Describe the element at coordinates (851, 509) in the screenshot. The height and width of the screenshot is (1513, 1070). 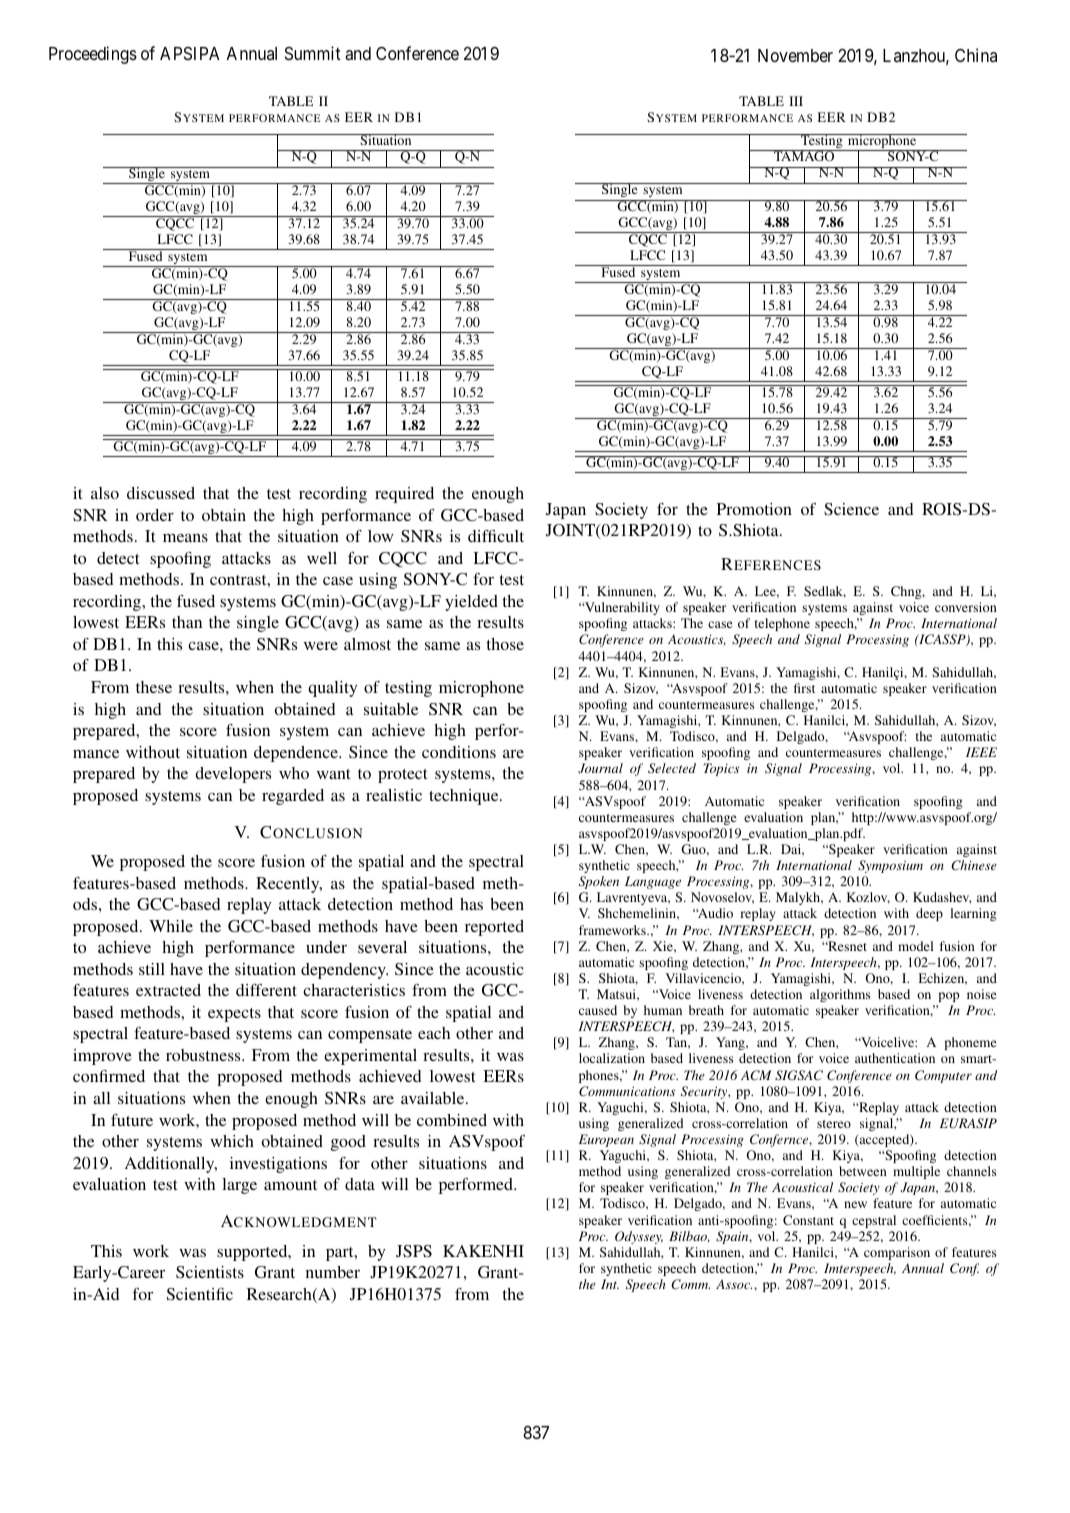
I see `Science` at that location.
